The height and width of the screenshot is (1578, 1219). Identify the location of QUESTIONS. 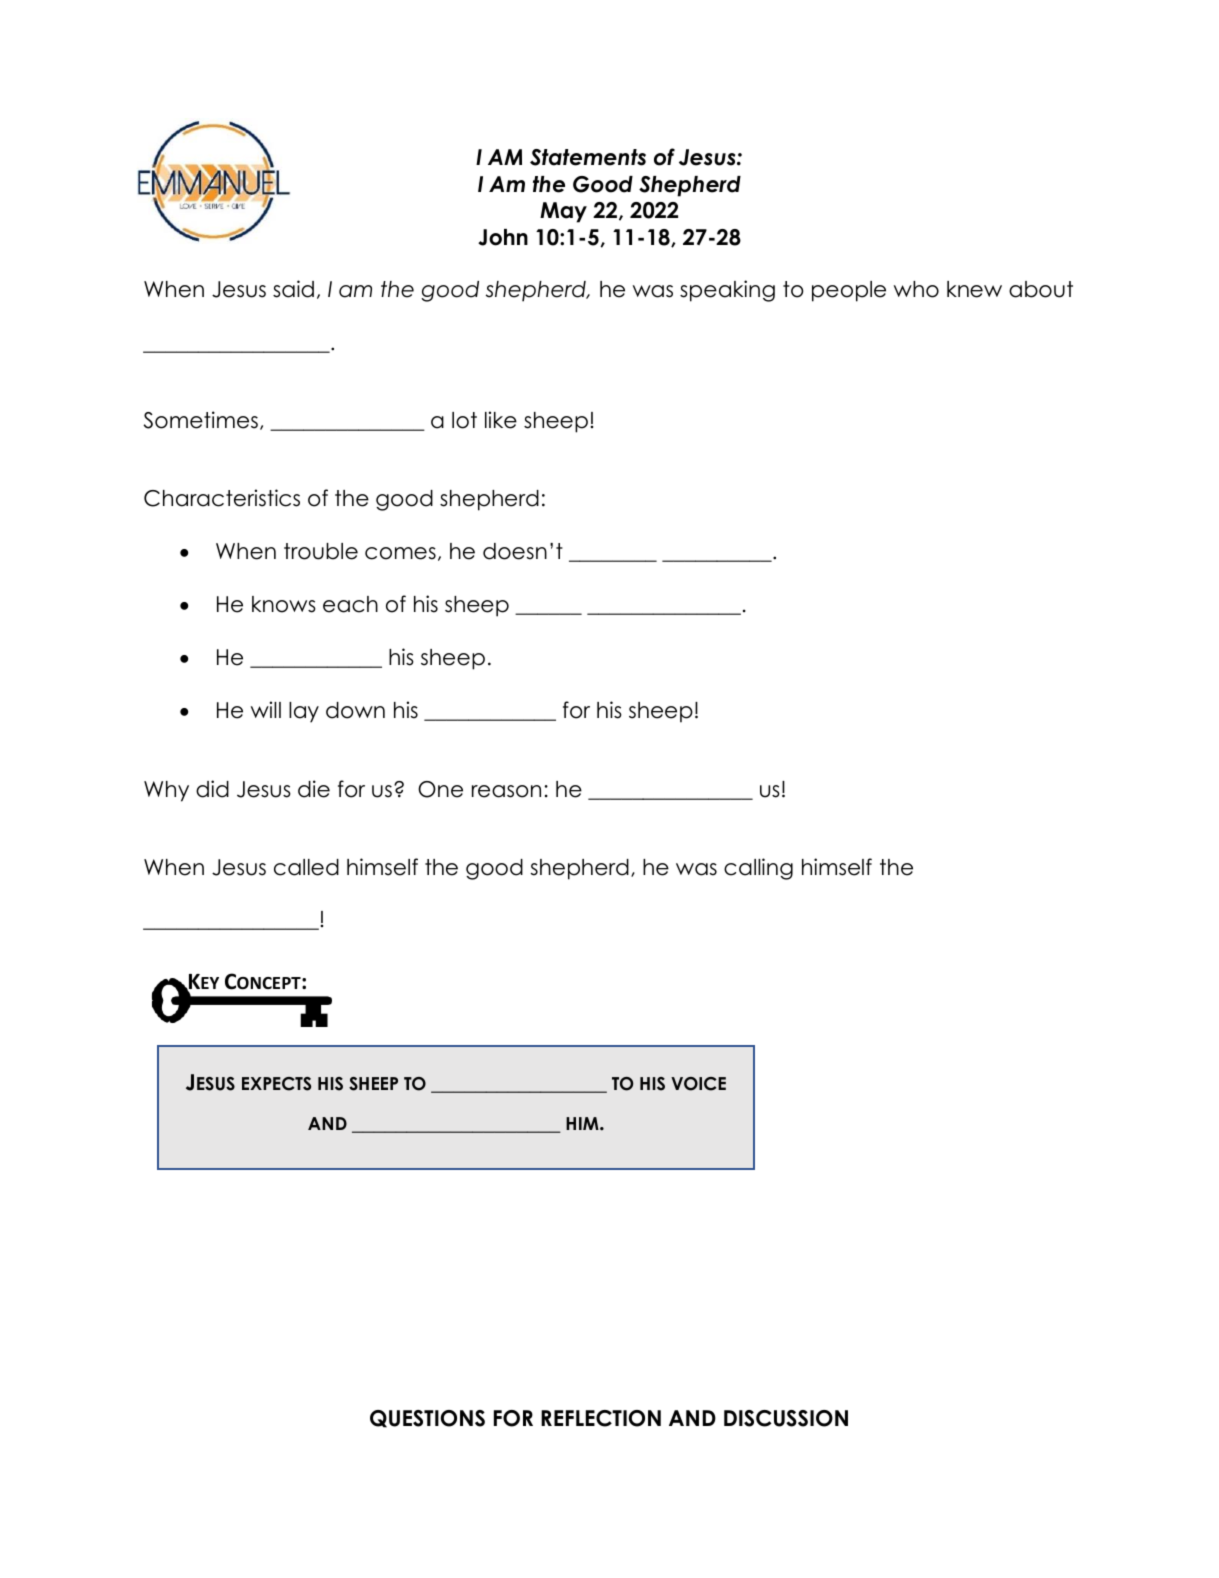
(427, 1419).
